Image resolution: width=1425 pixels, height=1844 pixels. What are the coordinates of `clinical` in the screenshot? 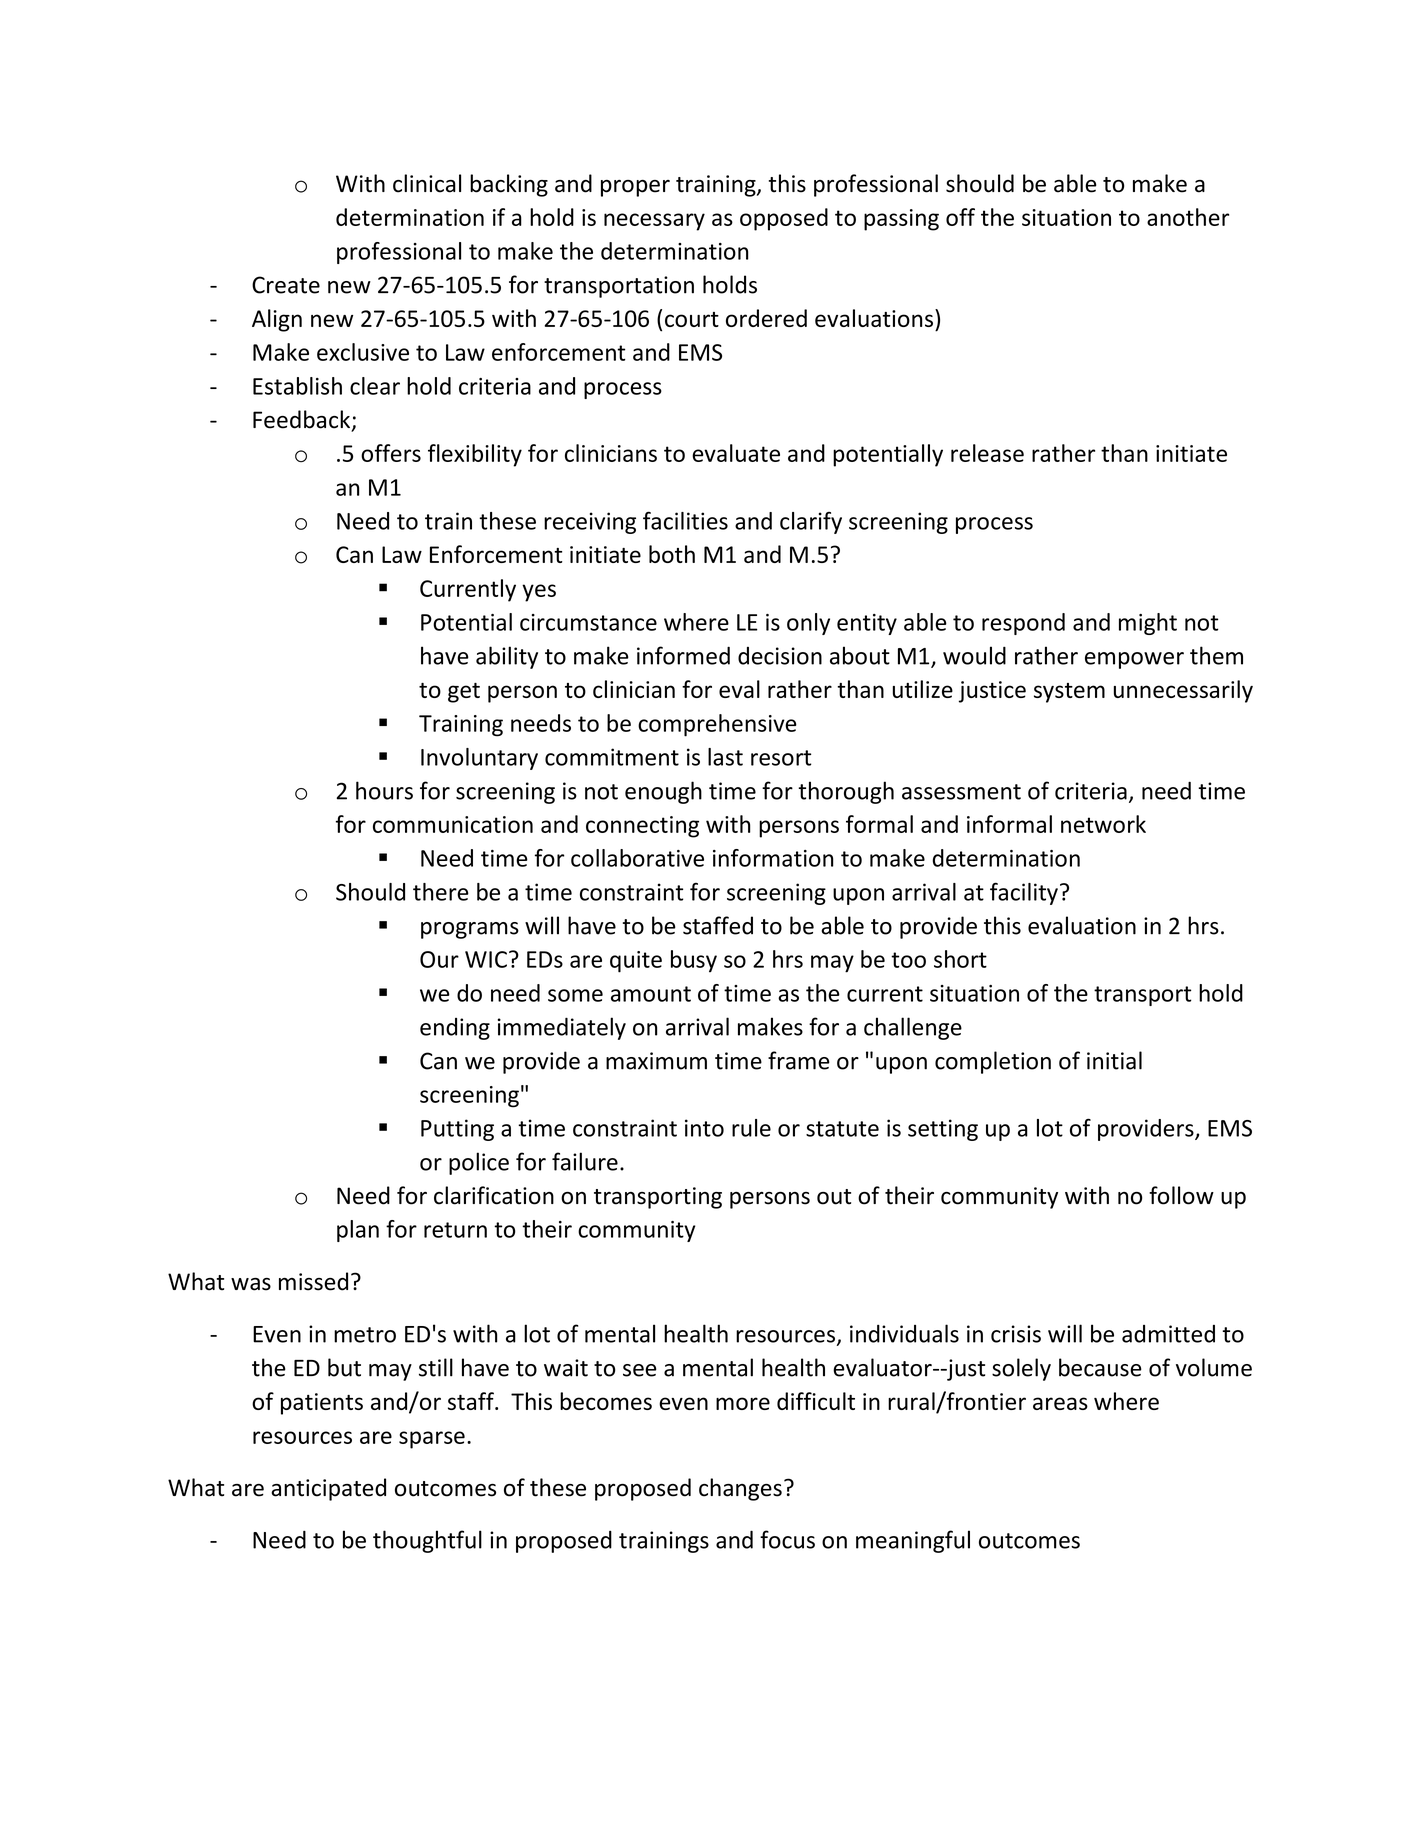 It's located at (427, 183).
